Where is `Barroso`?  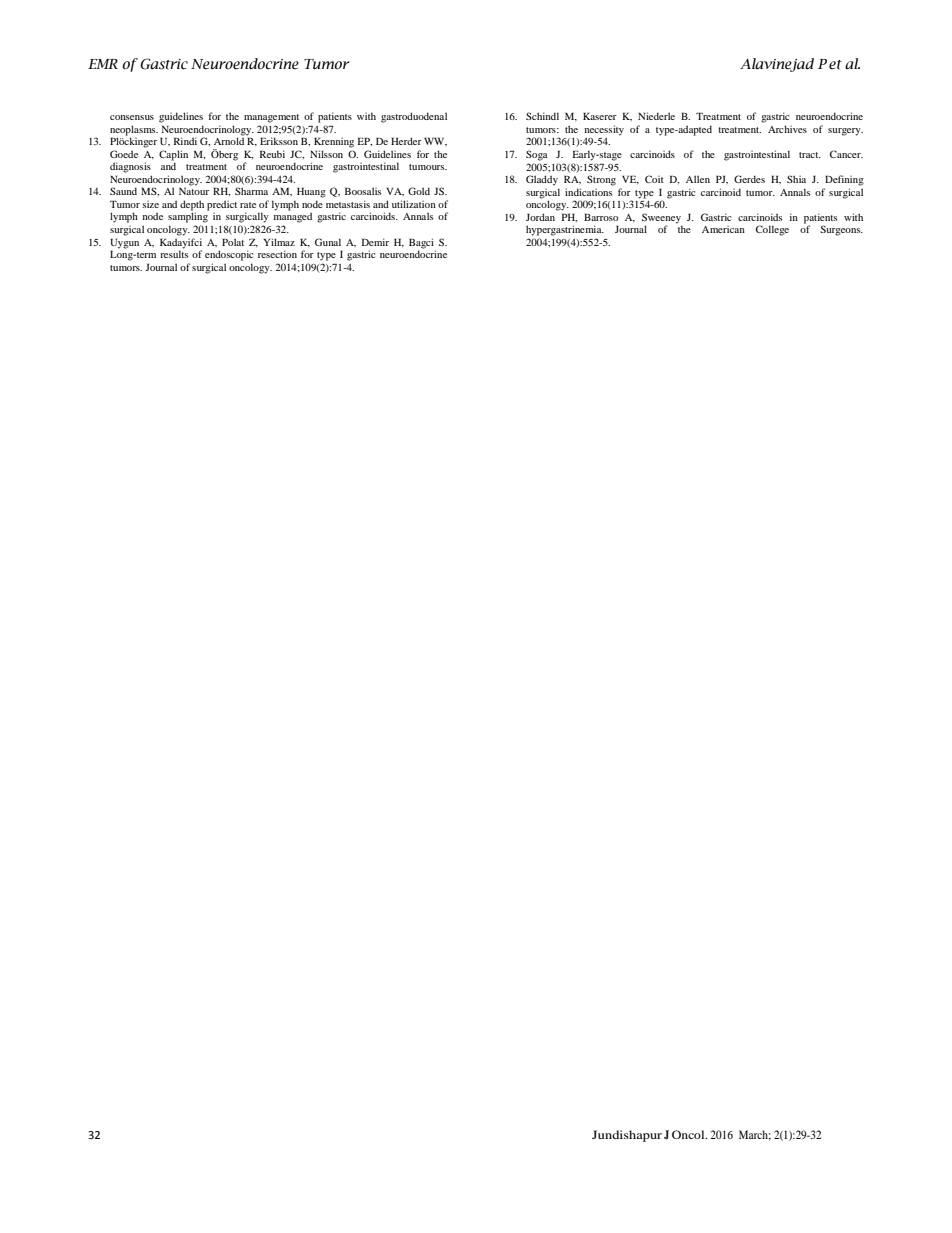 Barroso is located at coordinates (601, 217).
